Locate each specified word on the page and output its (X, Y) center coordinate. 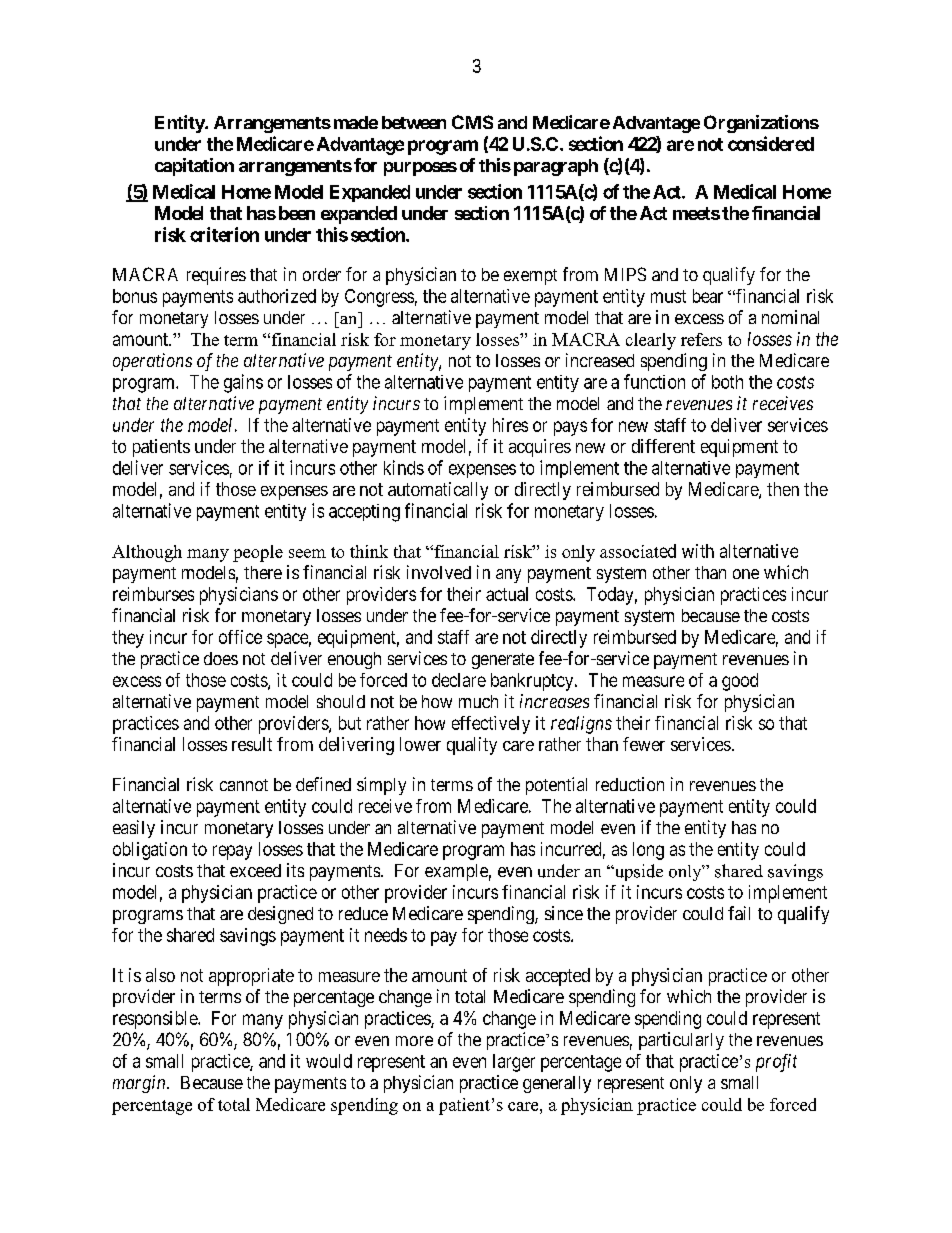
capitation (194, 167)
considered (771, 143)
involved (439, 572)
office (240, 637)
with (698, 551)
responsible (156, 1020)
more (414, 1041)
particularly (681, 1041)
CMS (472, 122)
